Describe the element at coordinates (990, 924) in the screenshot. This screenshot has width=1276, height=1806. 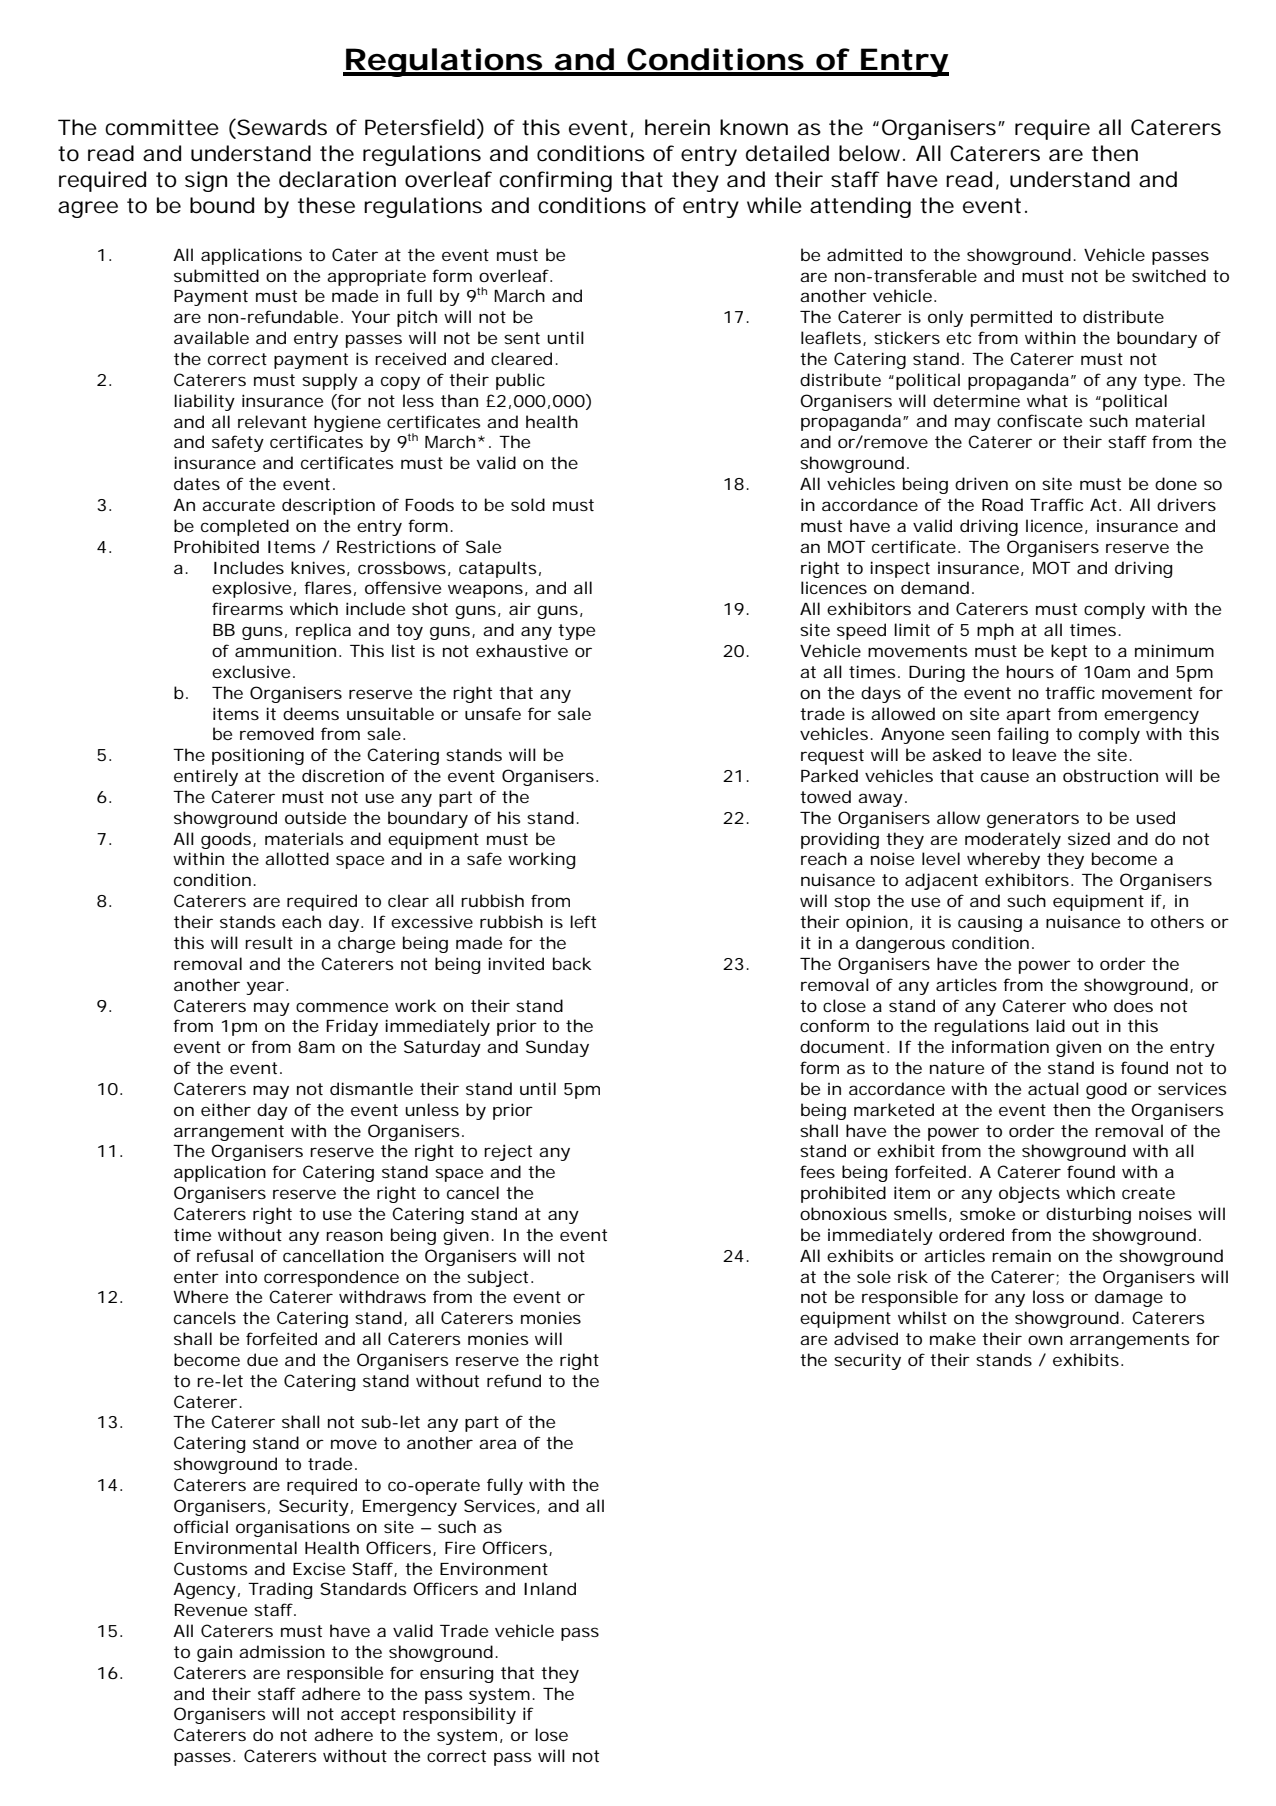
I see `causing` at that location.
